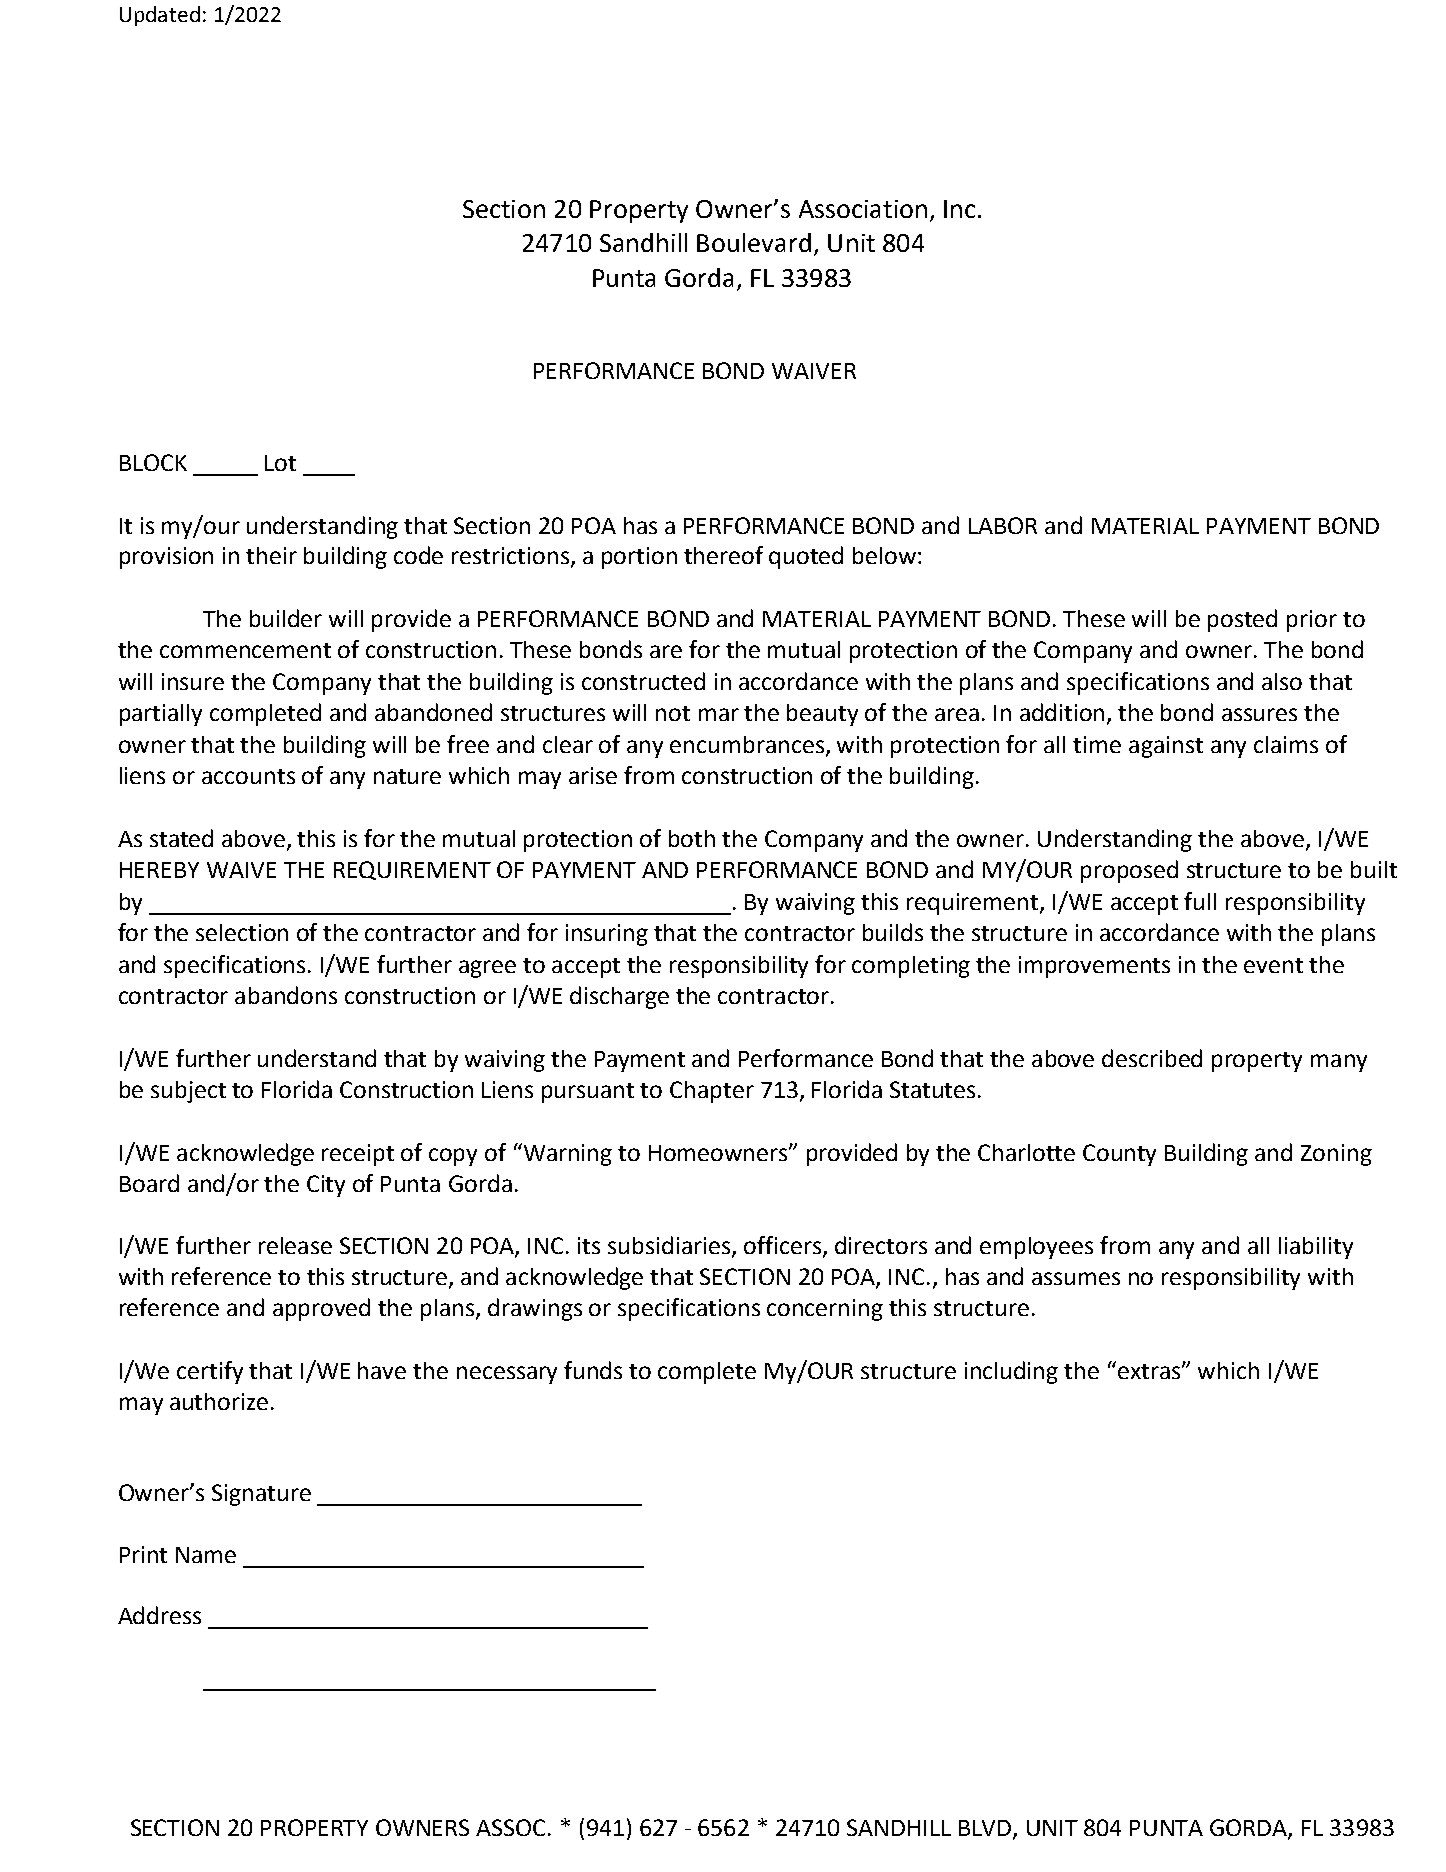 The height and width of the image is (1872, 1446). I want to click on Address, so click(159, 1615).
